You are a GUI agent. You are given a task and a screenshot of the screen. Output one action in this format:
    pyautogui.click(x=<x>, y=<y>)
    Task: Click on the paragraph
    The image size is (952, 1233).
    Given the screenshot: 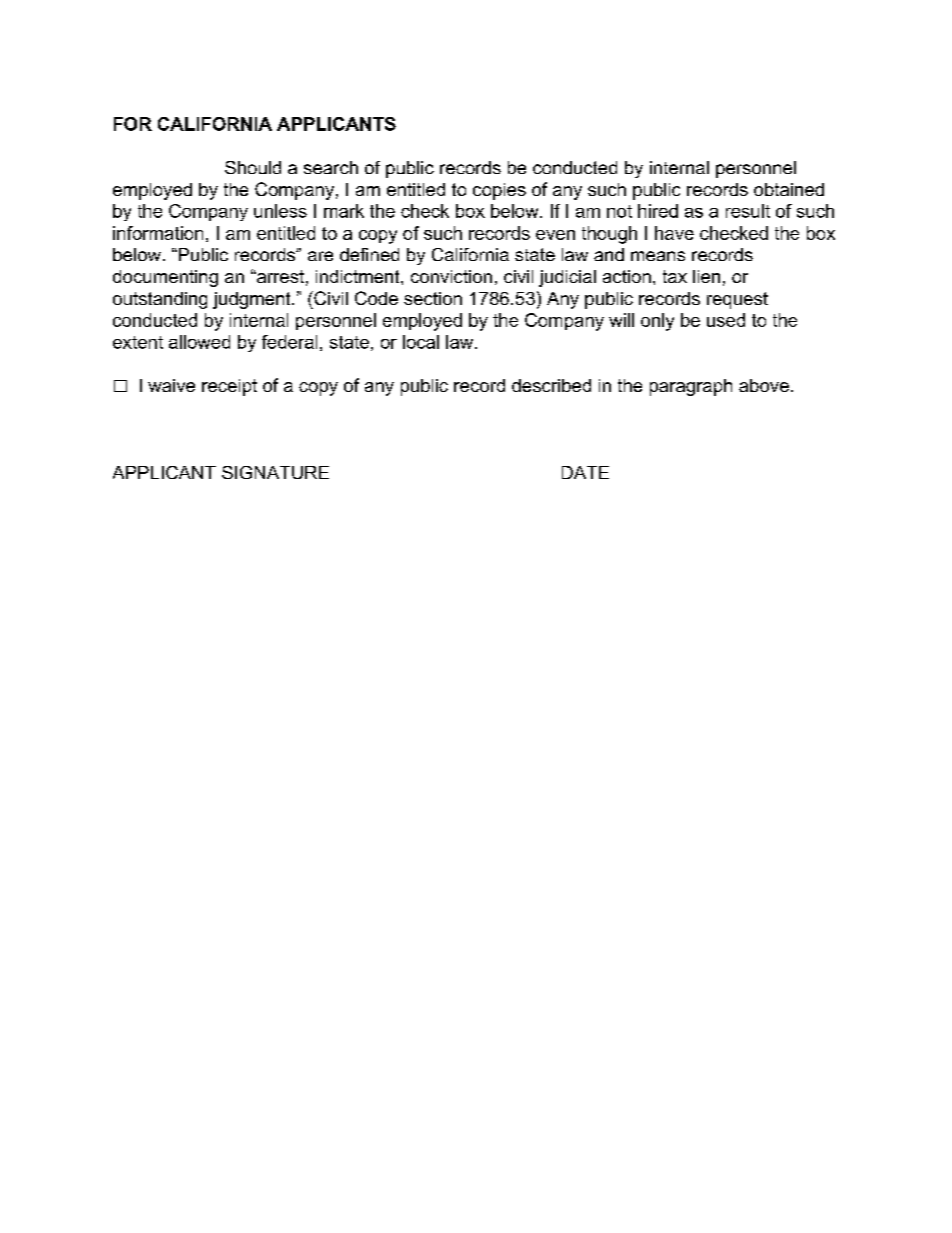 What is the action you would take?
    pyautogui.click(x=691, y=387)
